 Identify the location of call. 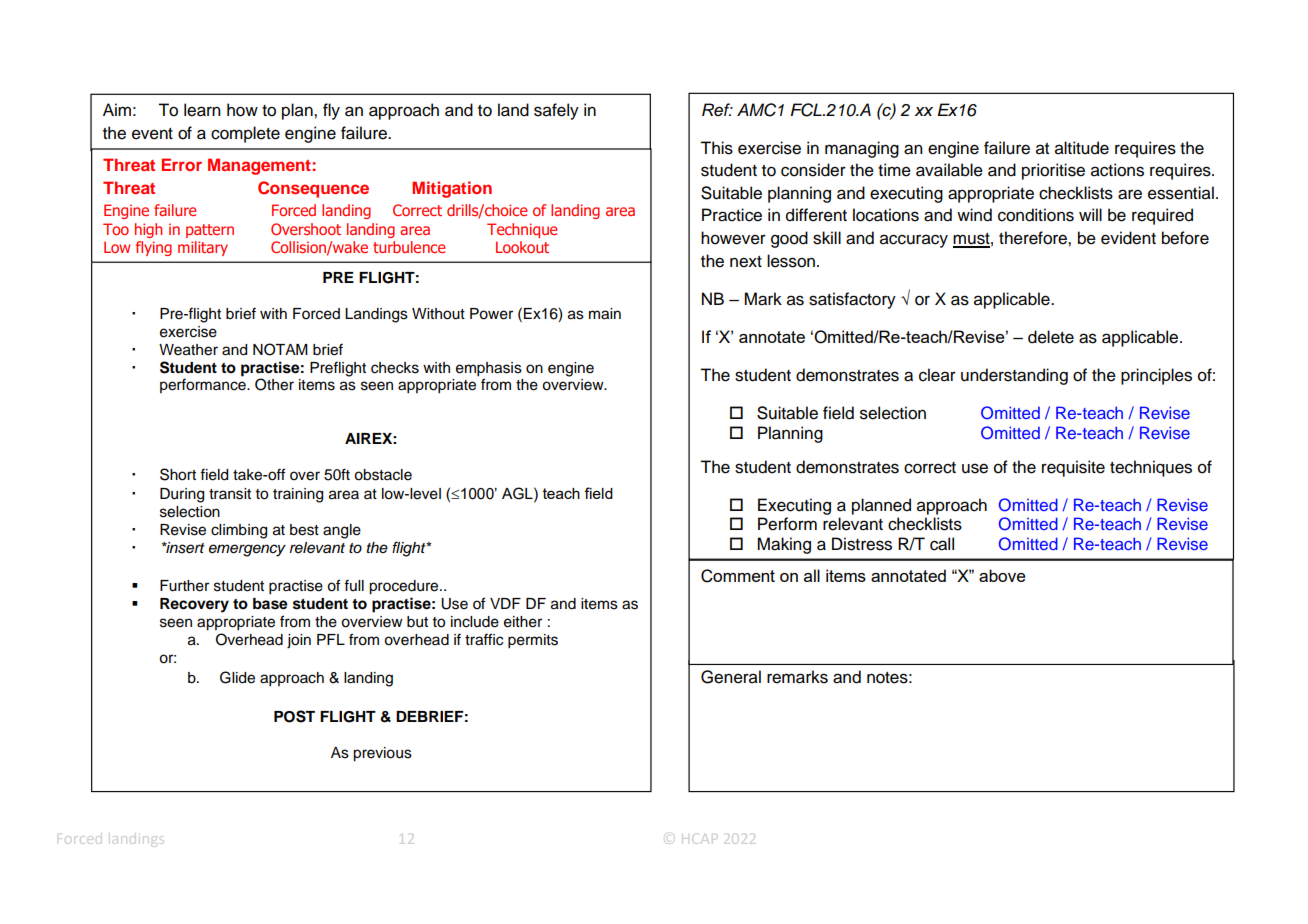
(942, 544).
